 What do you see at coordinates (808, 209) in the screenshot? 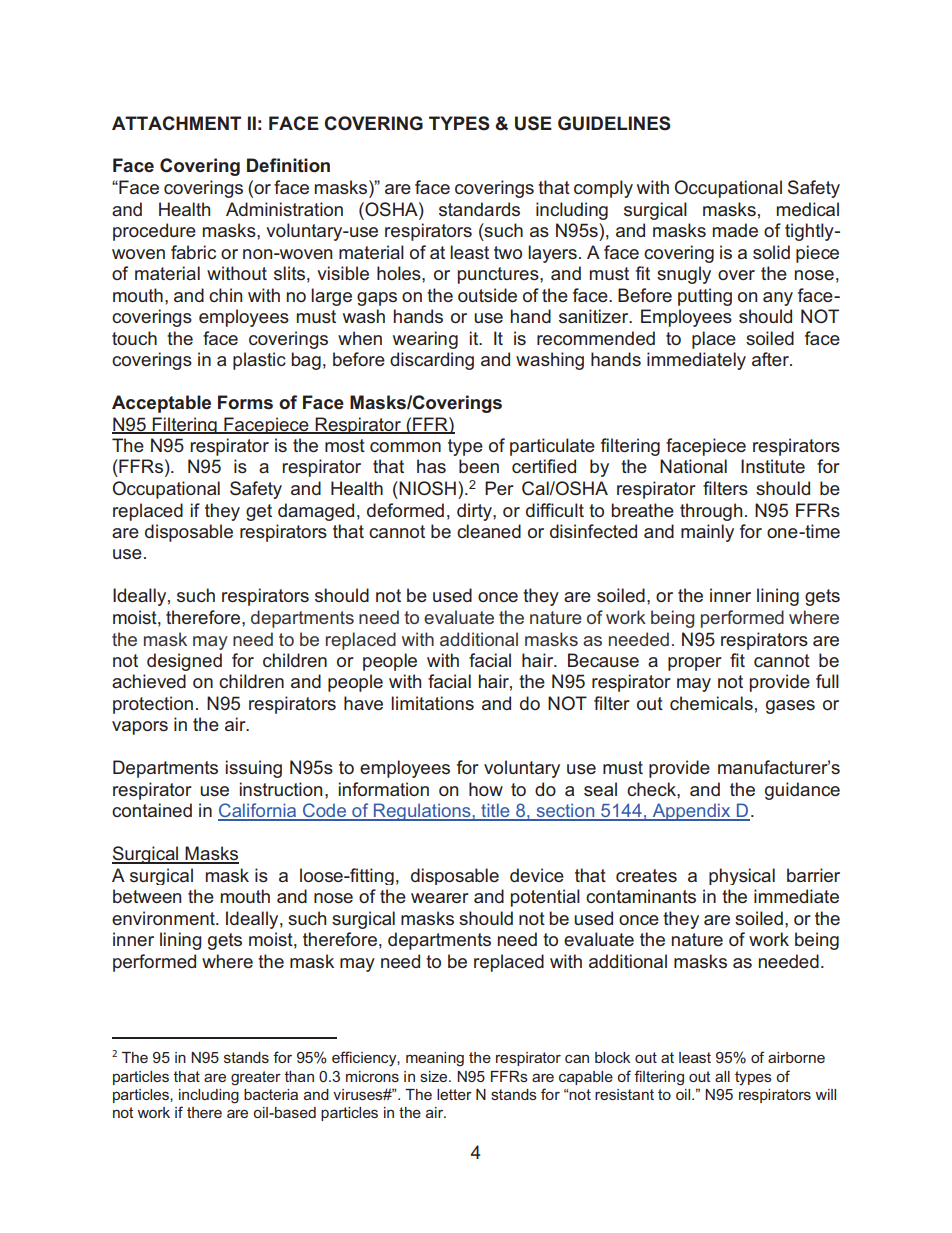
I see `medical` at bounding box center [808, 209].
